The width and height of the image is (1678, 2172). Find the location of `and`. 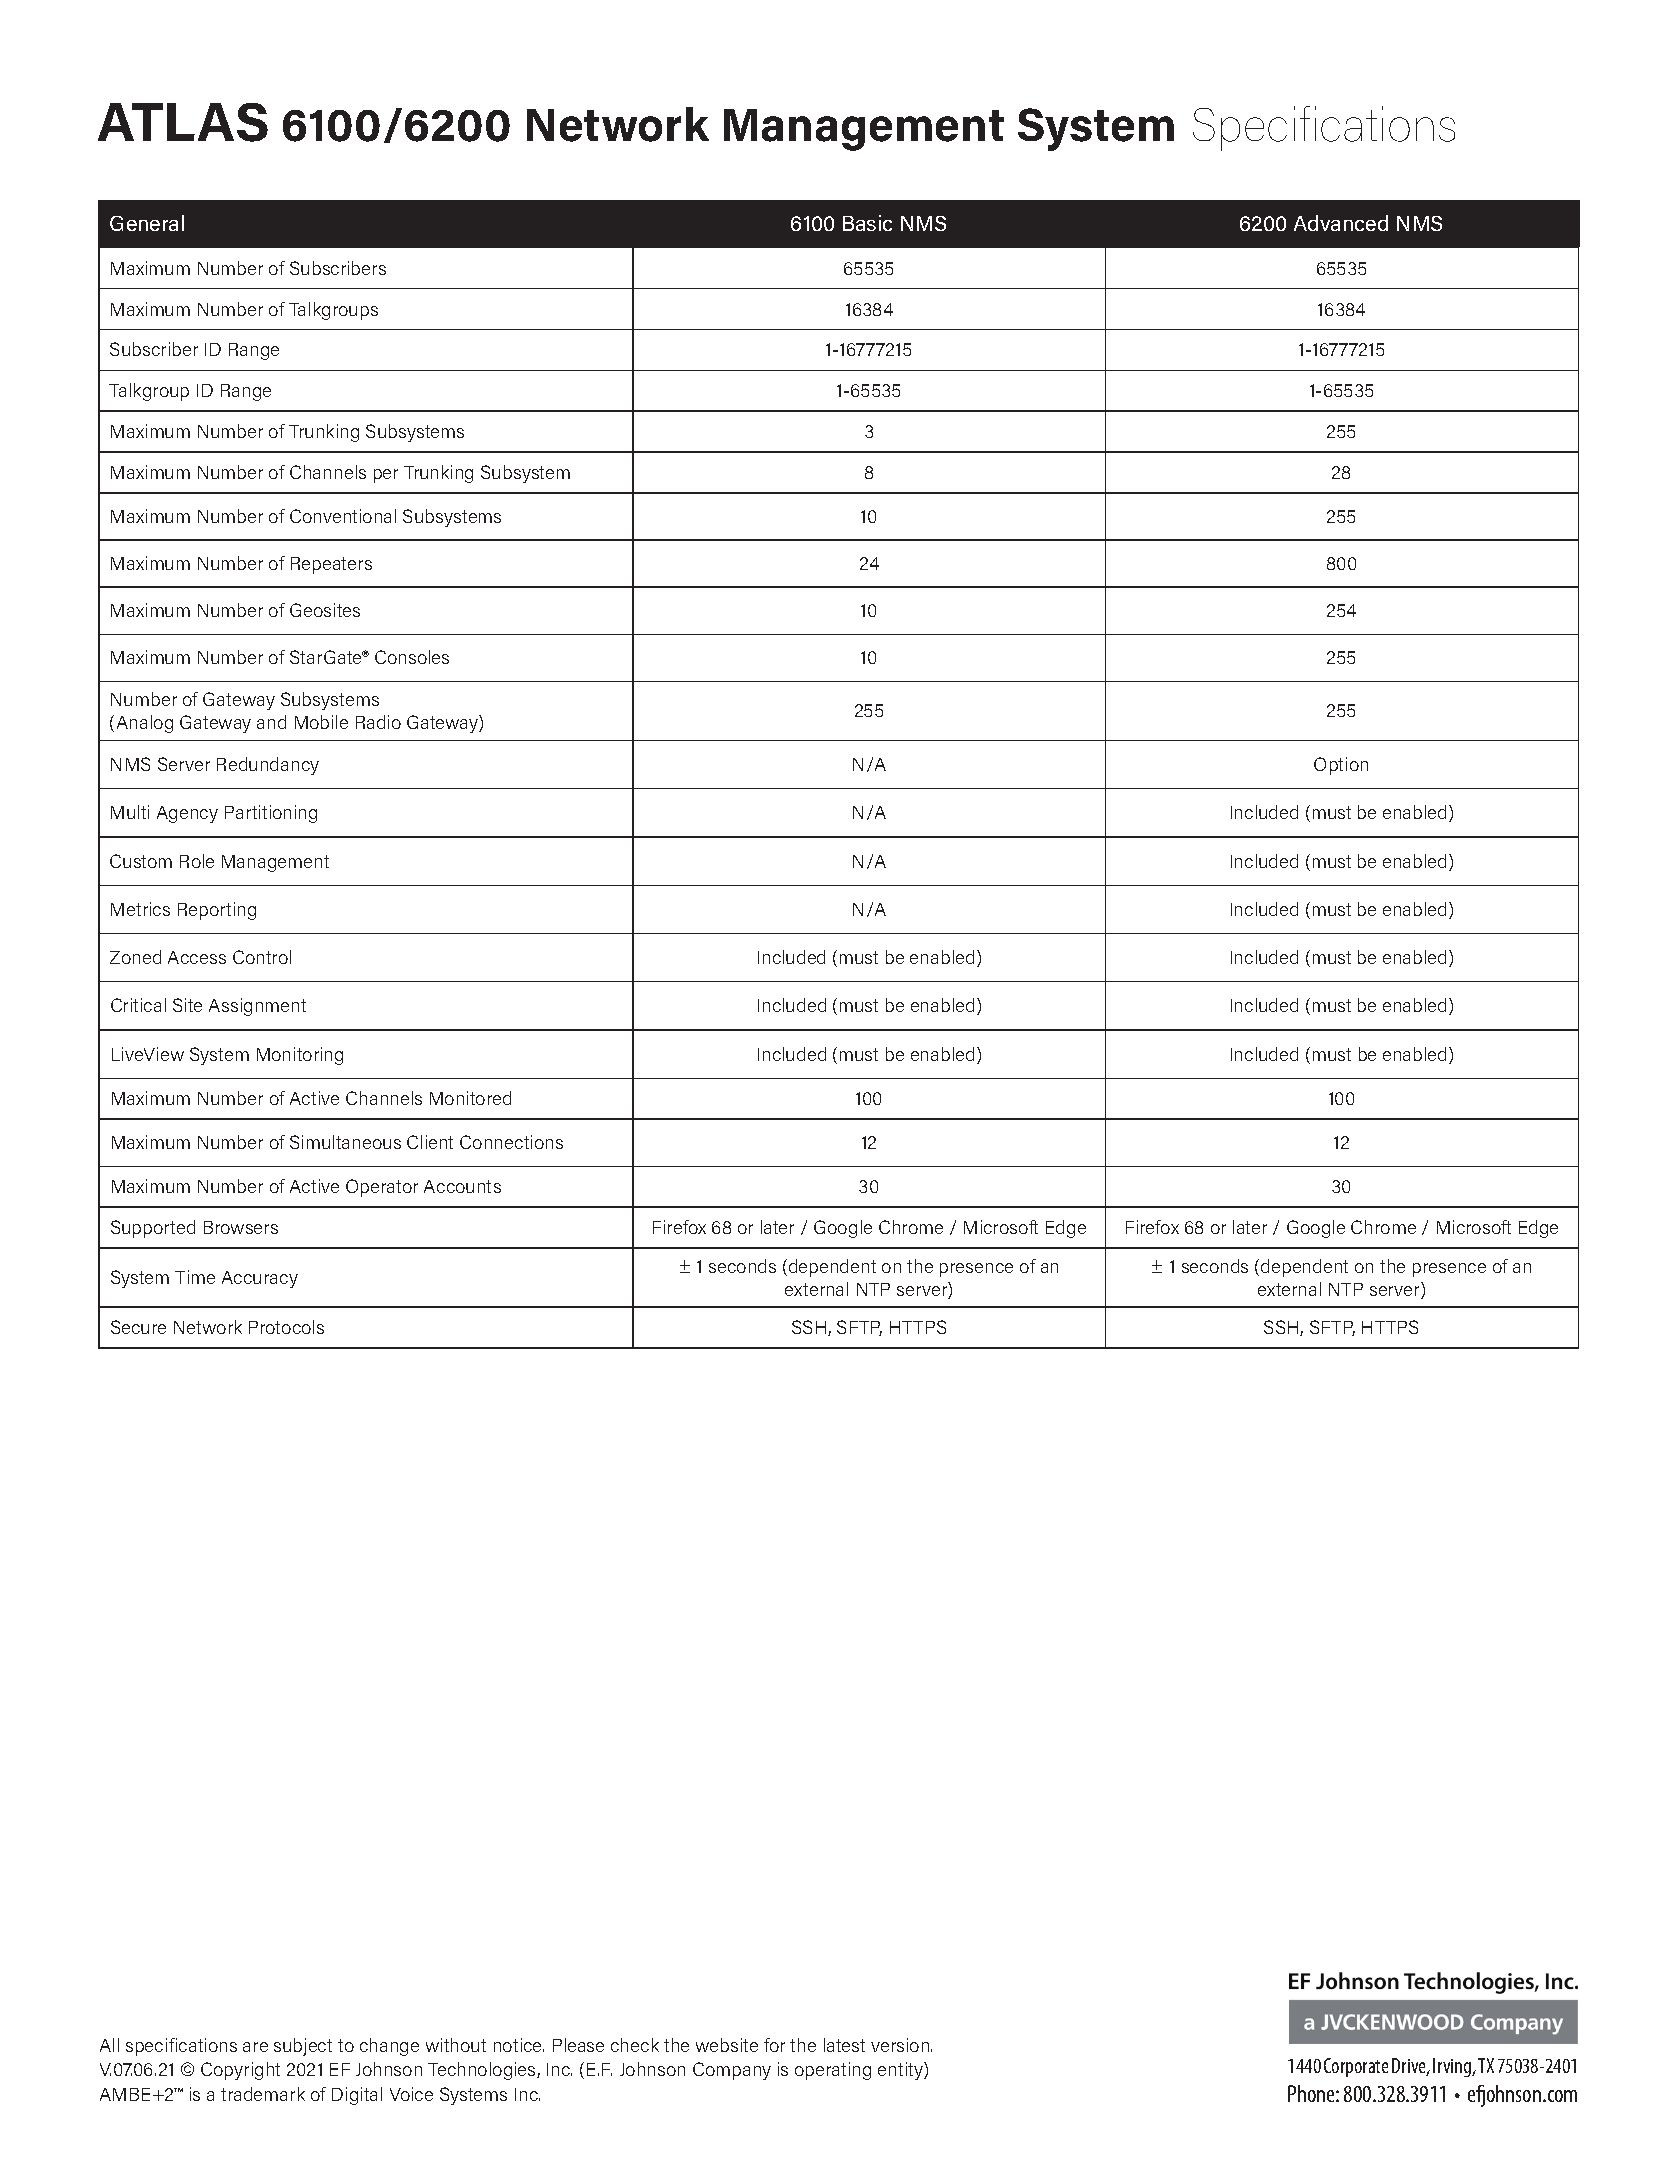

and is located at coordinates (271, 722).
